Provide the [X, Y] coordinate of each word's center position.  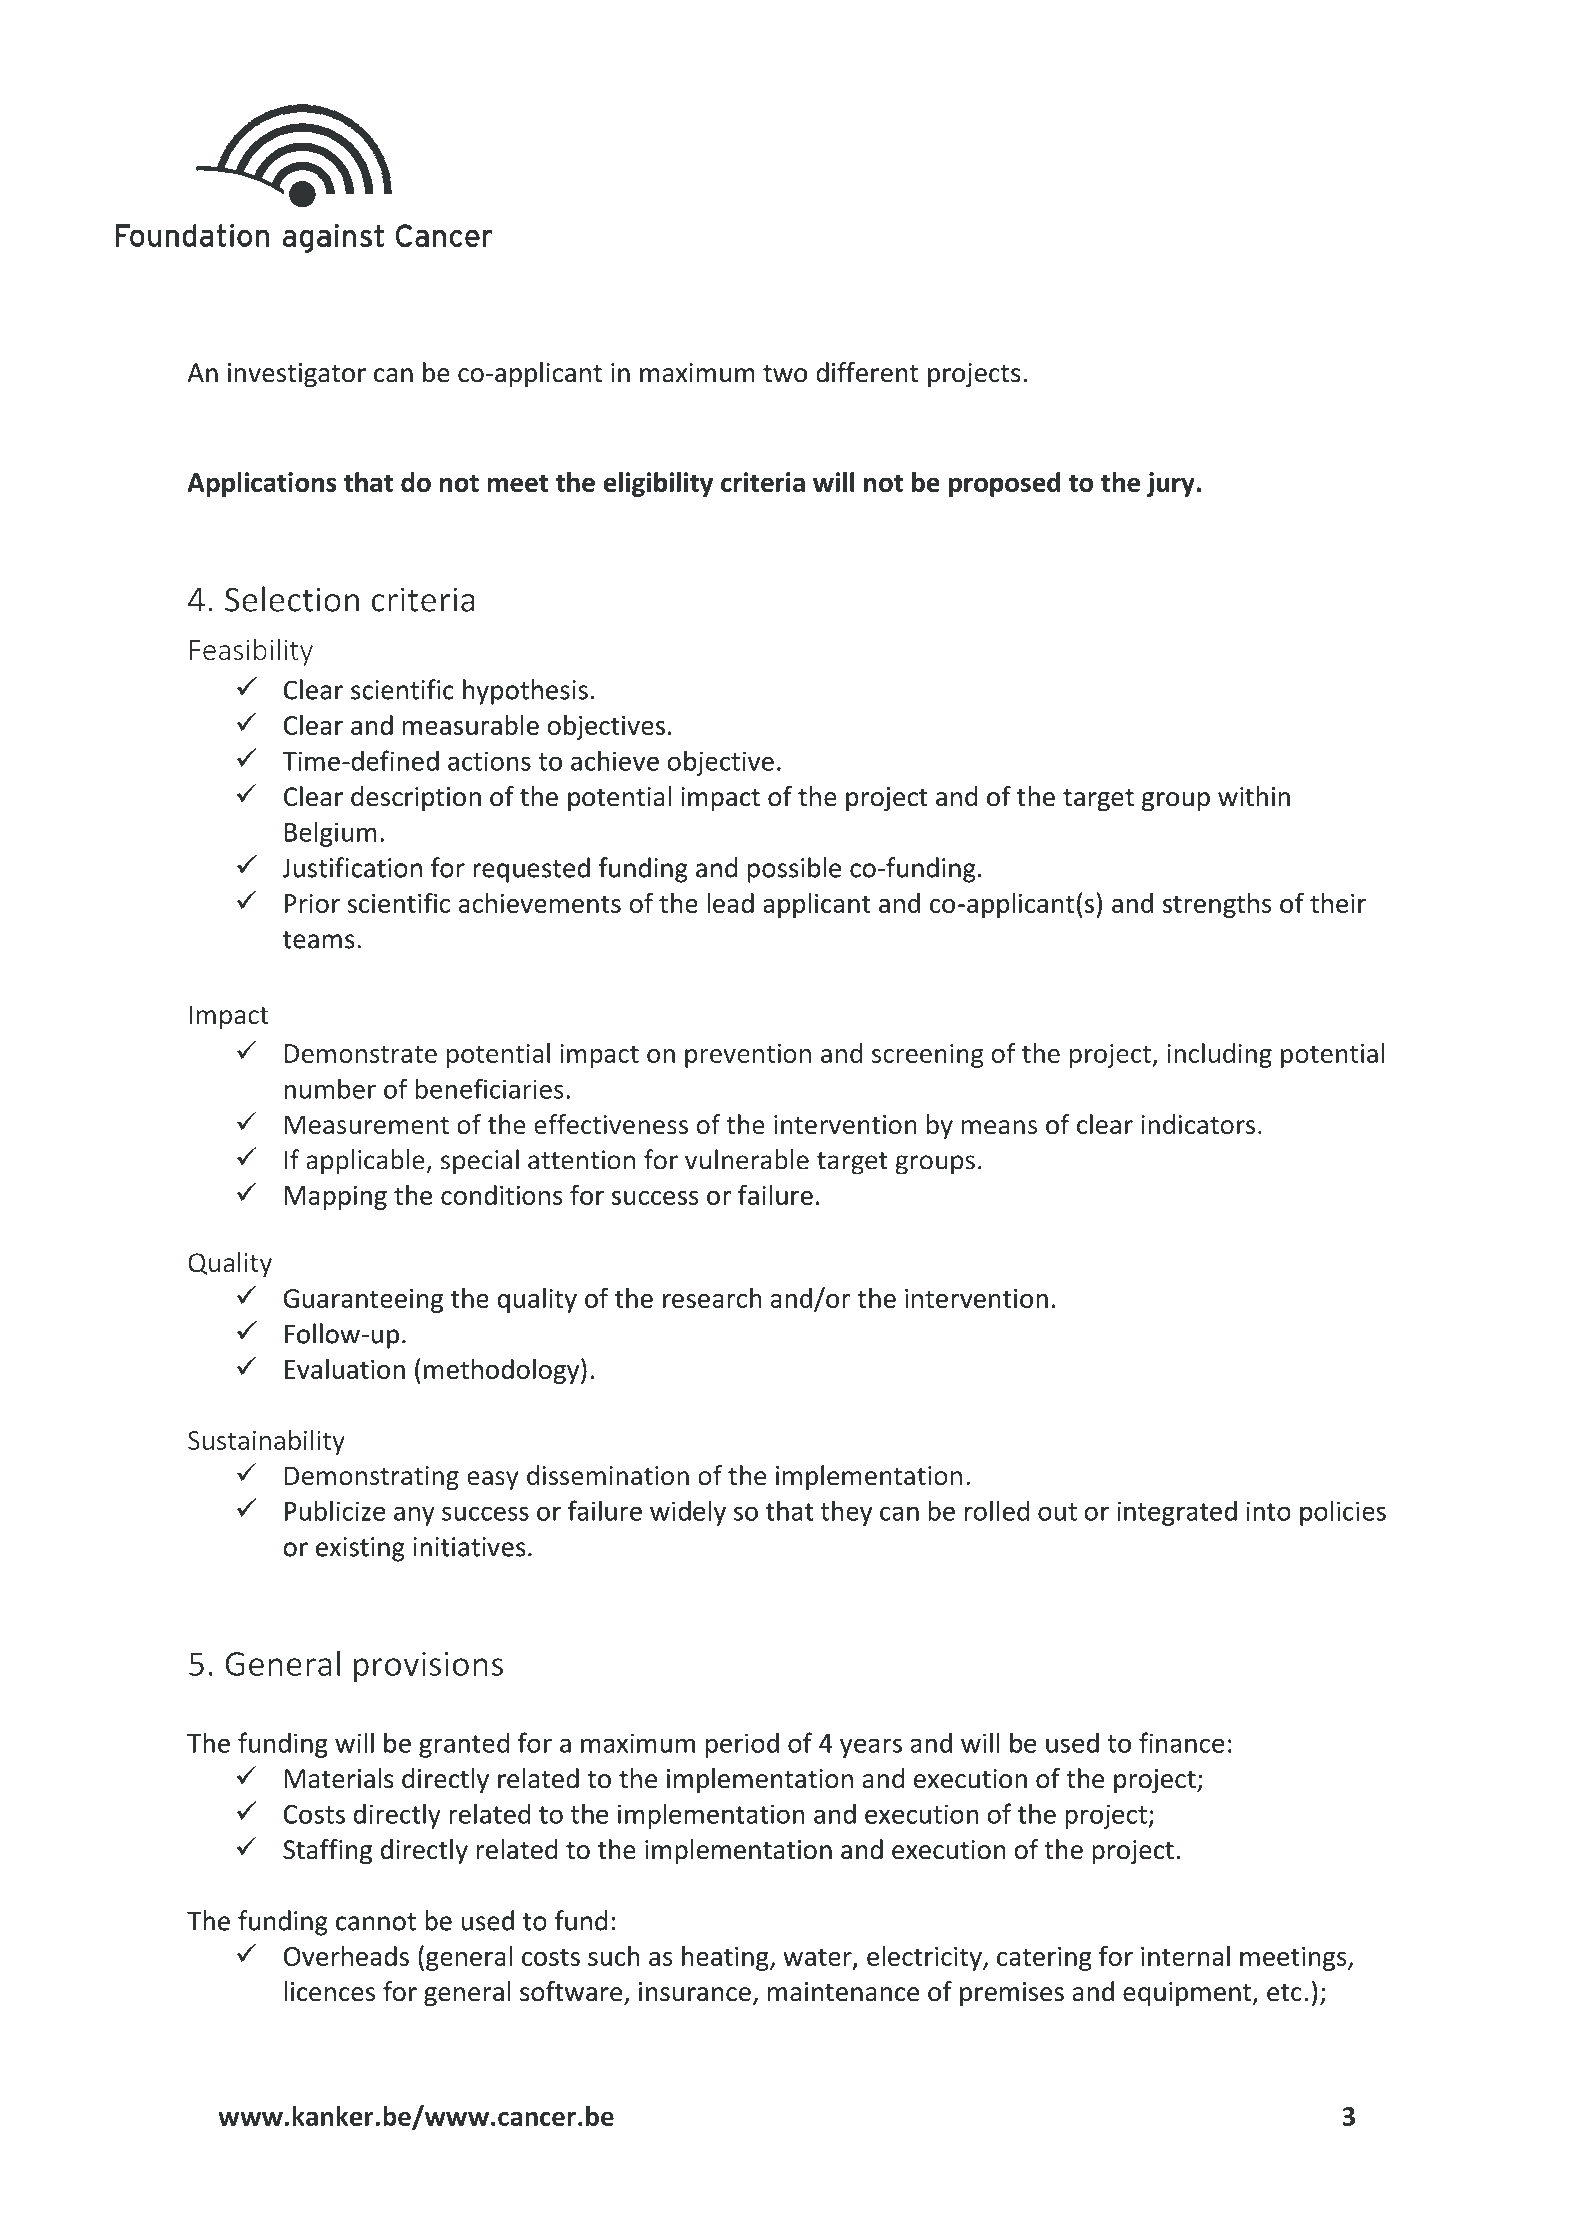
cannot [376, 1922]
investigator [297, 375]
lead [730, 903]
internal [1185, 1956]
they [846, 1513]
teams [319, 940]
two [785, 374]
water [818, 1958]
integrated [1177, 1513]
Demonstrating [372, 1478]
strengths [1217, 905]
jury [1171, 484]
